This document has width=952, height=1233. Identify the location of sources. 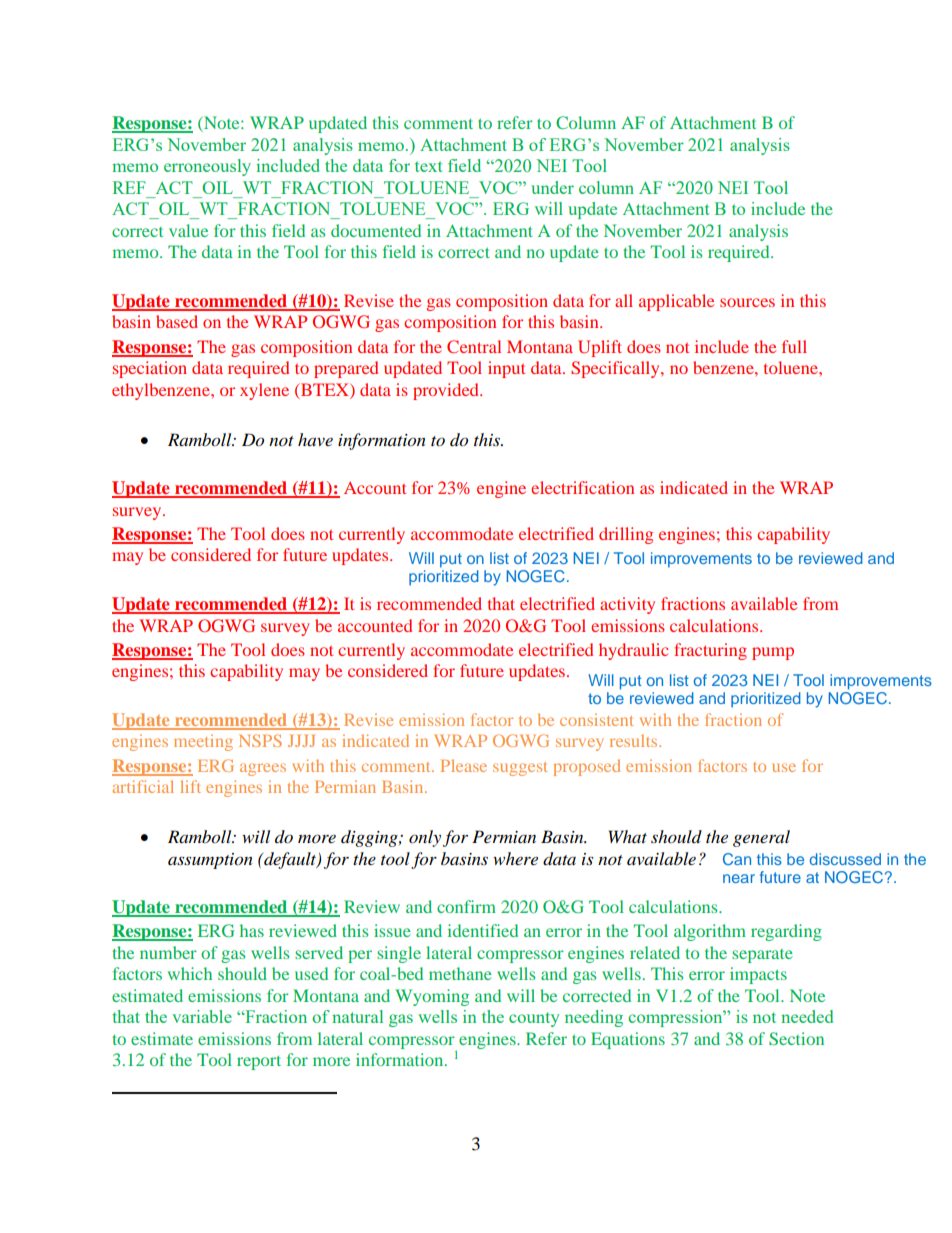
(747, 302).
